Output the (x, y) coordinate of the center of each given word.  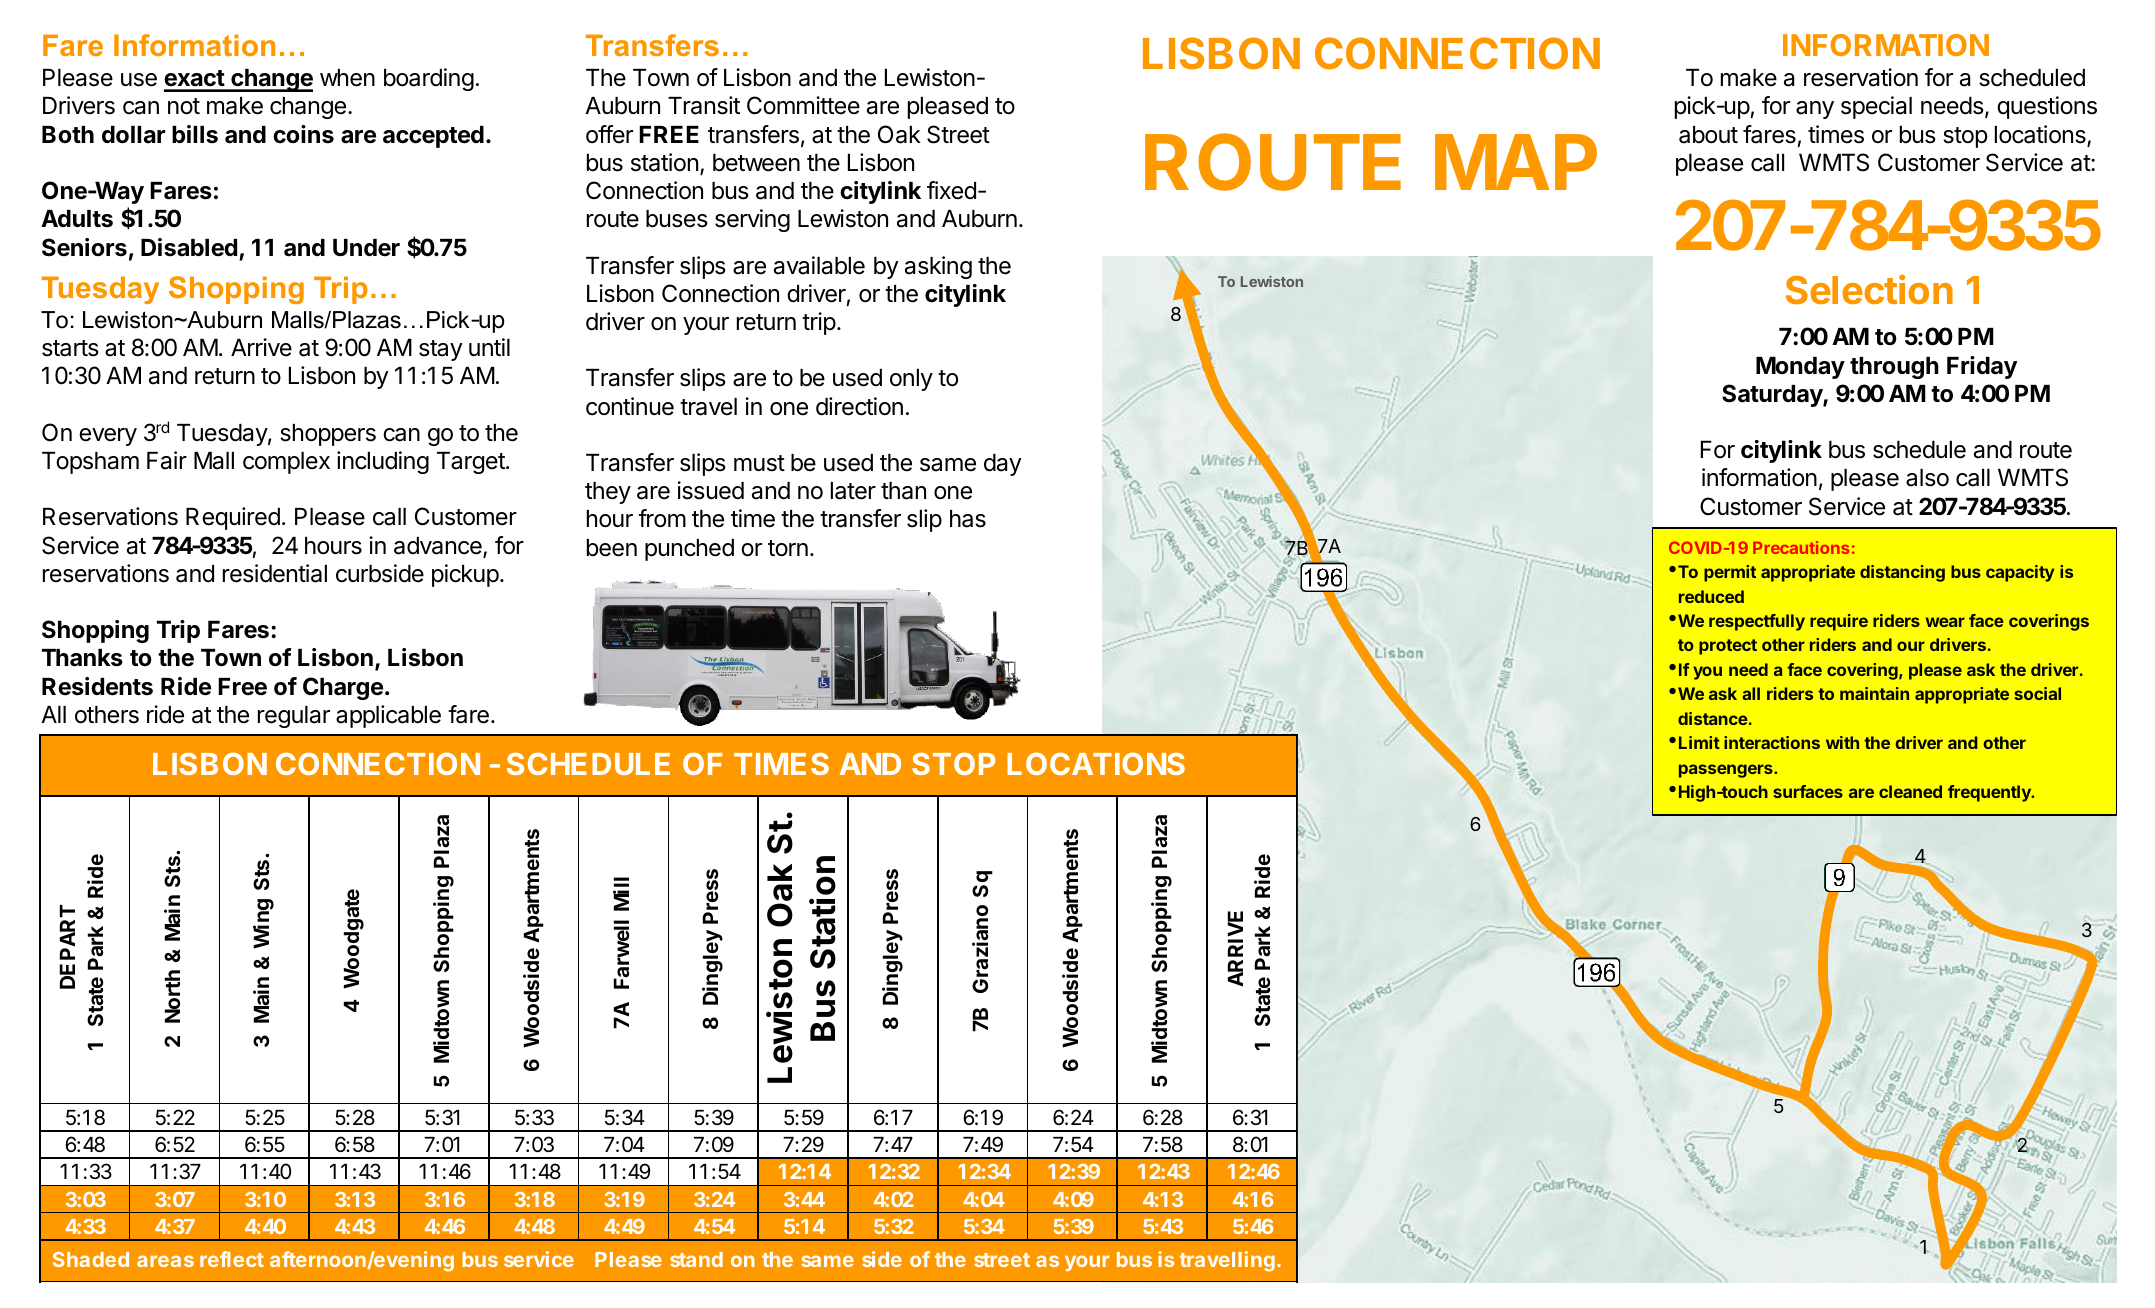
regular (294, 717)
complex (286, 463)
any (1815, 110)
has (968, 519)
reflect (232, 1259)
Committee (803, 105)
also (1927, 478)
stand (696, 1259)
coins (303, 134)
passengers (1727, 771)
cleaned (1910, 791)
